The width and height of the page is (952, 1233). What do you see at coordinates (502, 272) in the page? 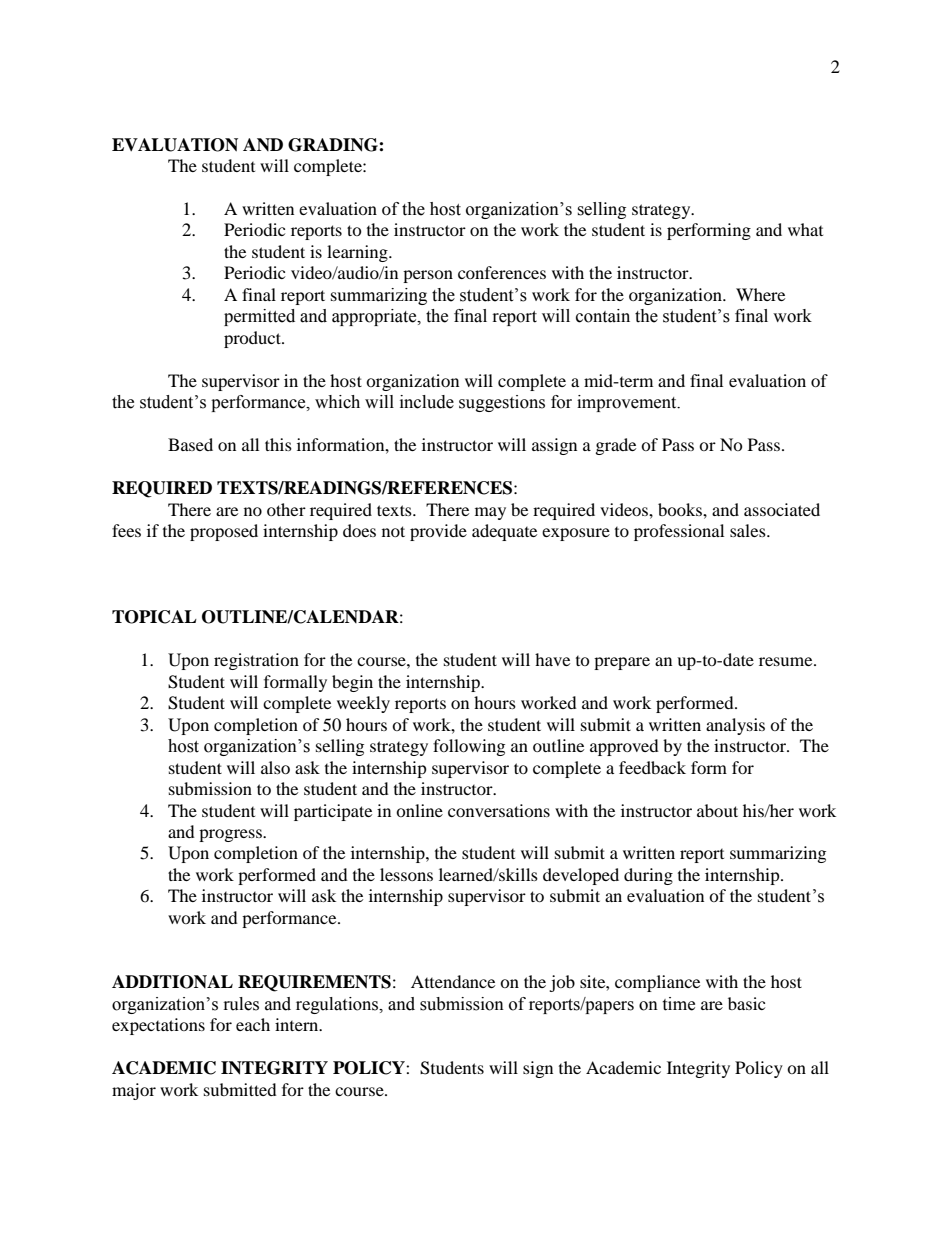
I see `conferences` at bounding box center [502, 272].
